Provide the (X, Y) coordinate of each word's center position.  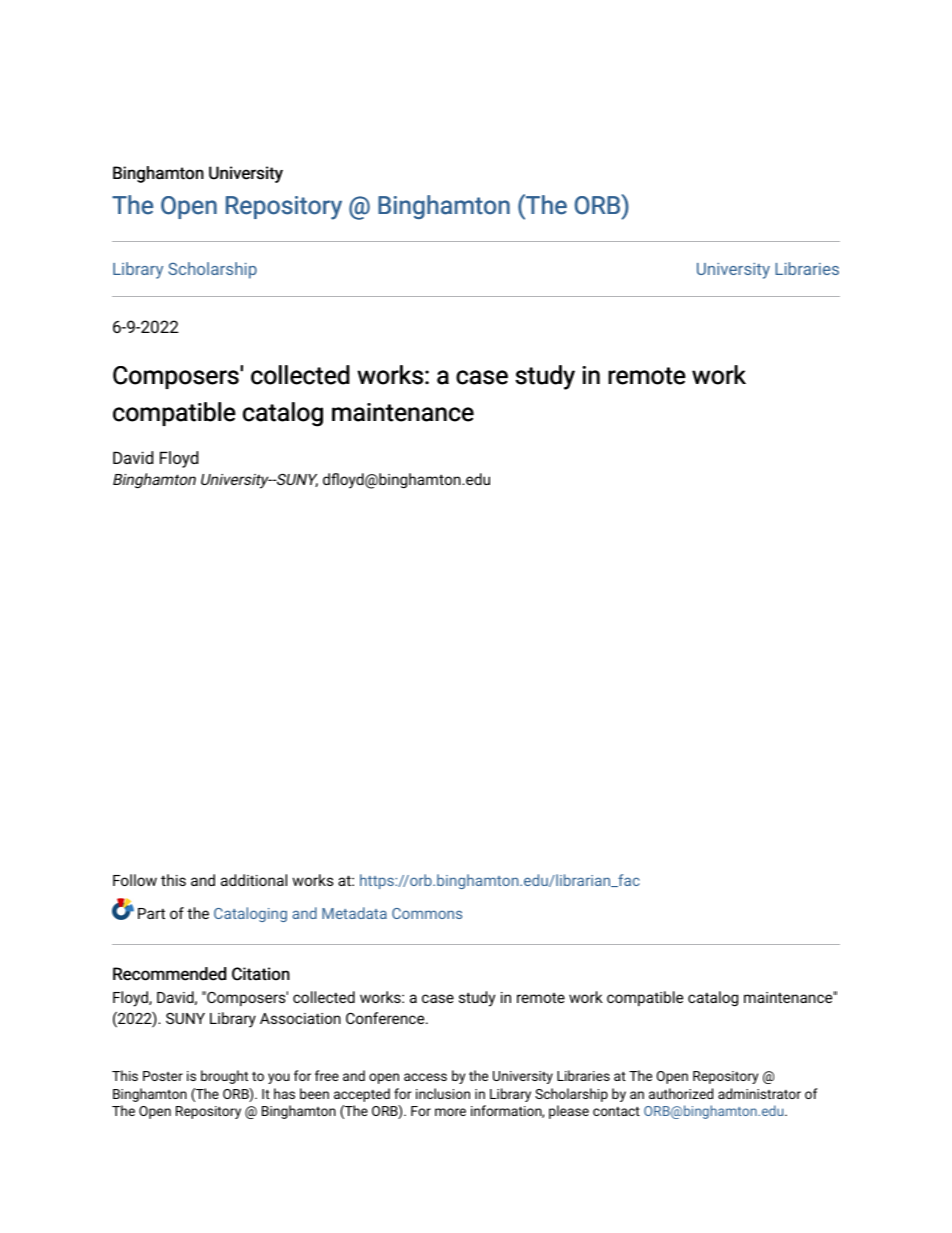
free (327, 1075)
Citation (261, 974)
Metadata (354, 913)
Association (300, 1018)
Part (151, 913)
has (284, 1093)
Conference (386, 1018)
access (425, 1077)
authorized (681, 1093)
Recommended (169, 974)
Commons (427, 913)
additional (254, 880)
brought (224, 1077)
